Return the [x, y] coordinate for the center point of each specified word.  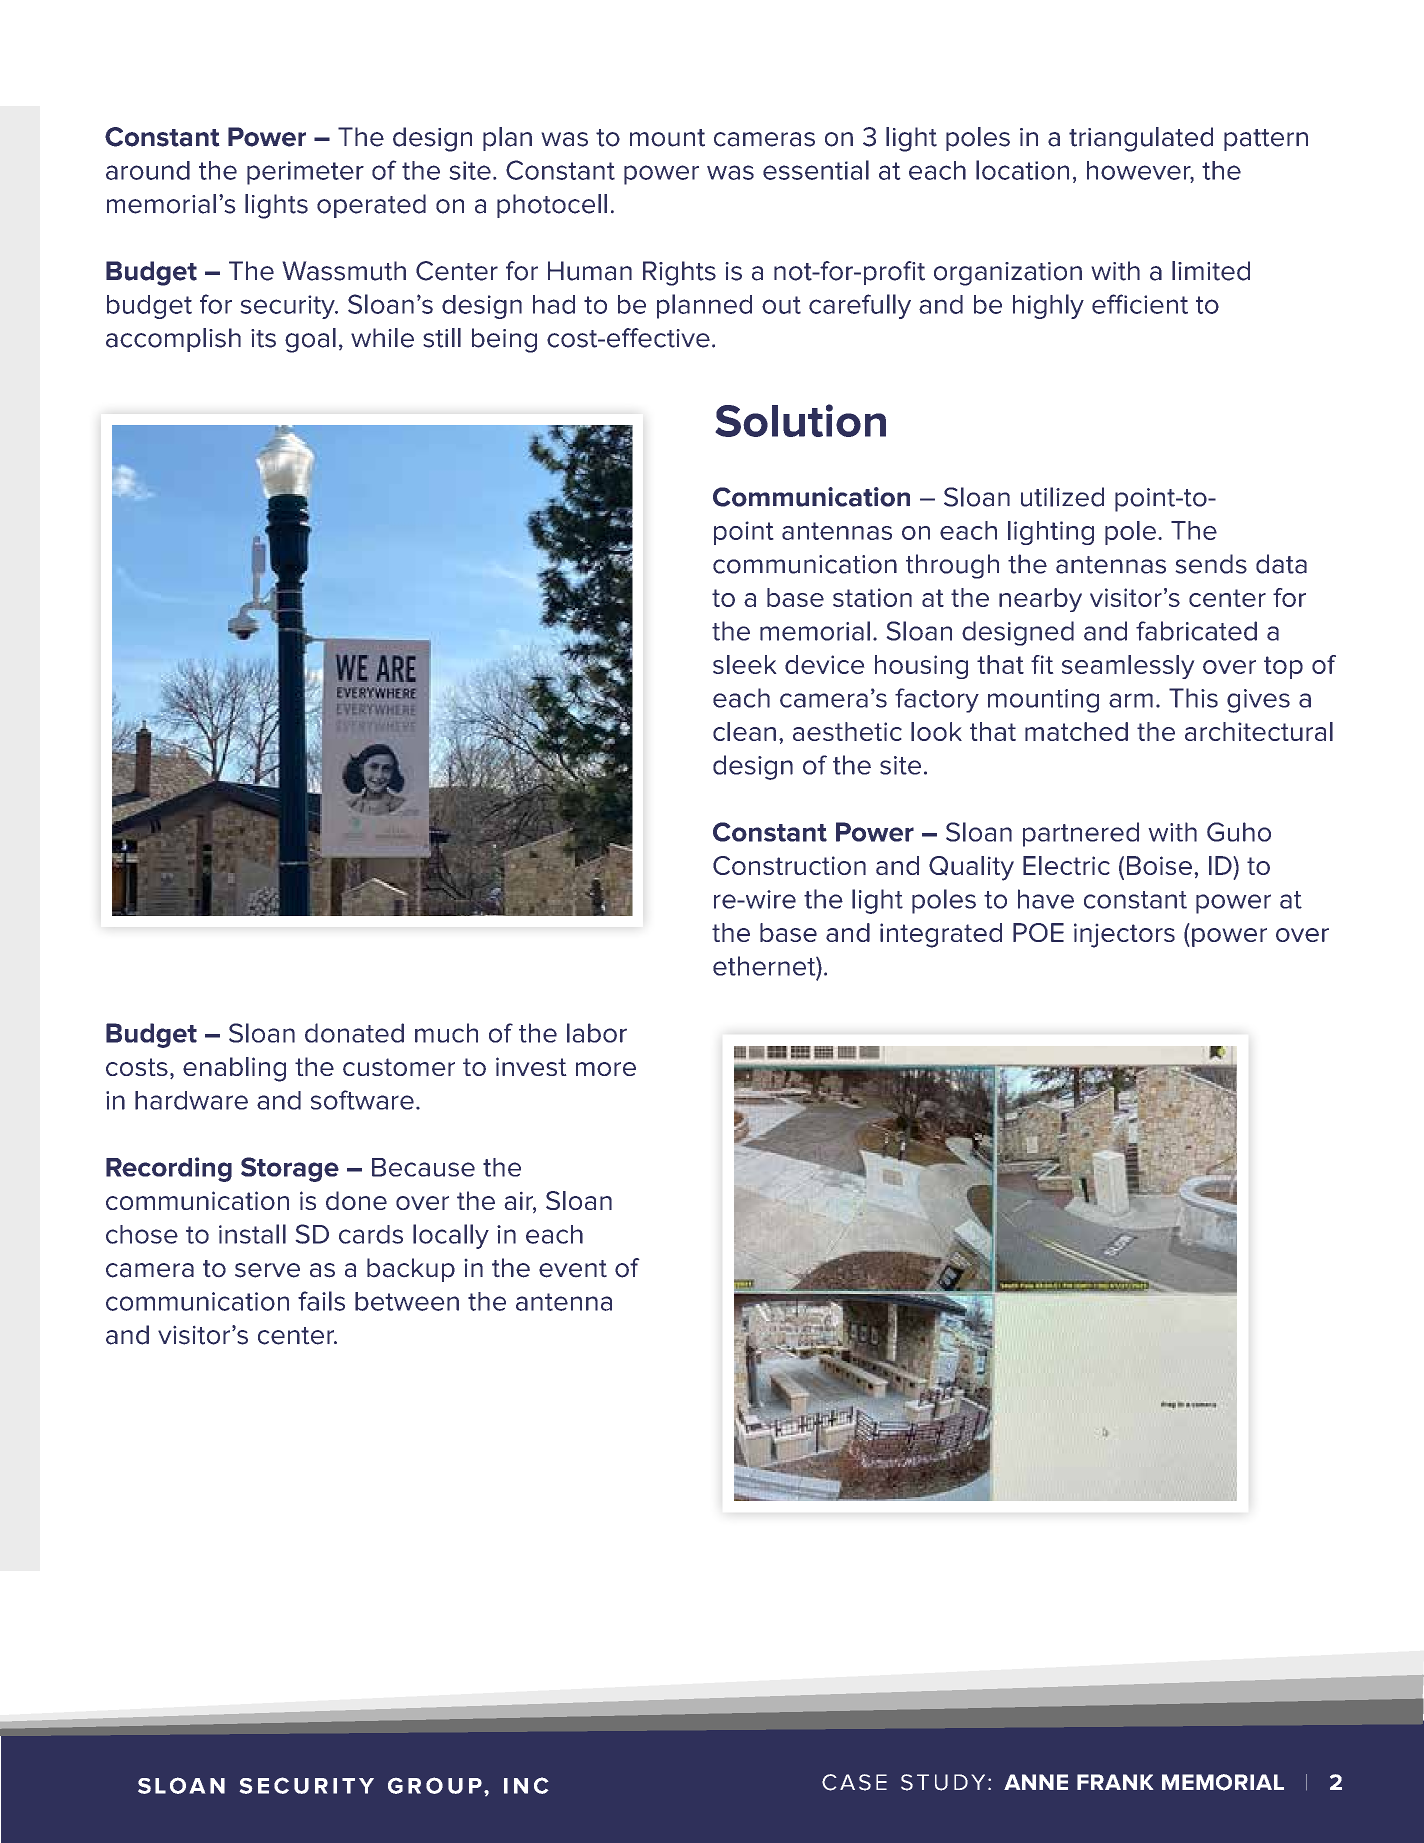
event [573, 1269]
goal [310, 340]
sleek [745, 664]
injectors [1124, 935]
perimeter [305, 173]
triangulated [1141, 139]
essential [816, 170]
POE [1038, 932]
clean [744, 731]
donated [354, 1033]
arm [1131, 700]
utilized [1062, 497]
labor [597, 1033]
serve [267, 1270]
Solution [800, 420]
